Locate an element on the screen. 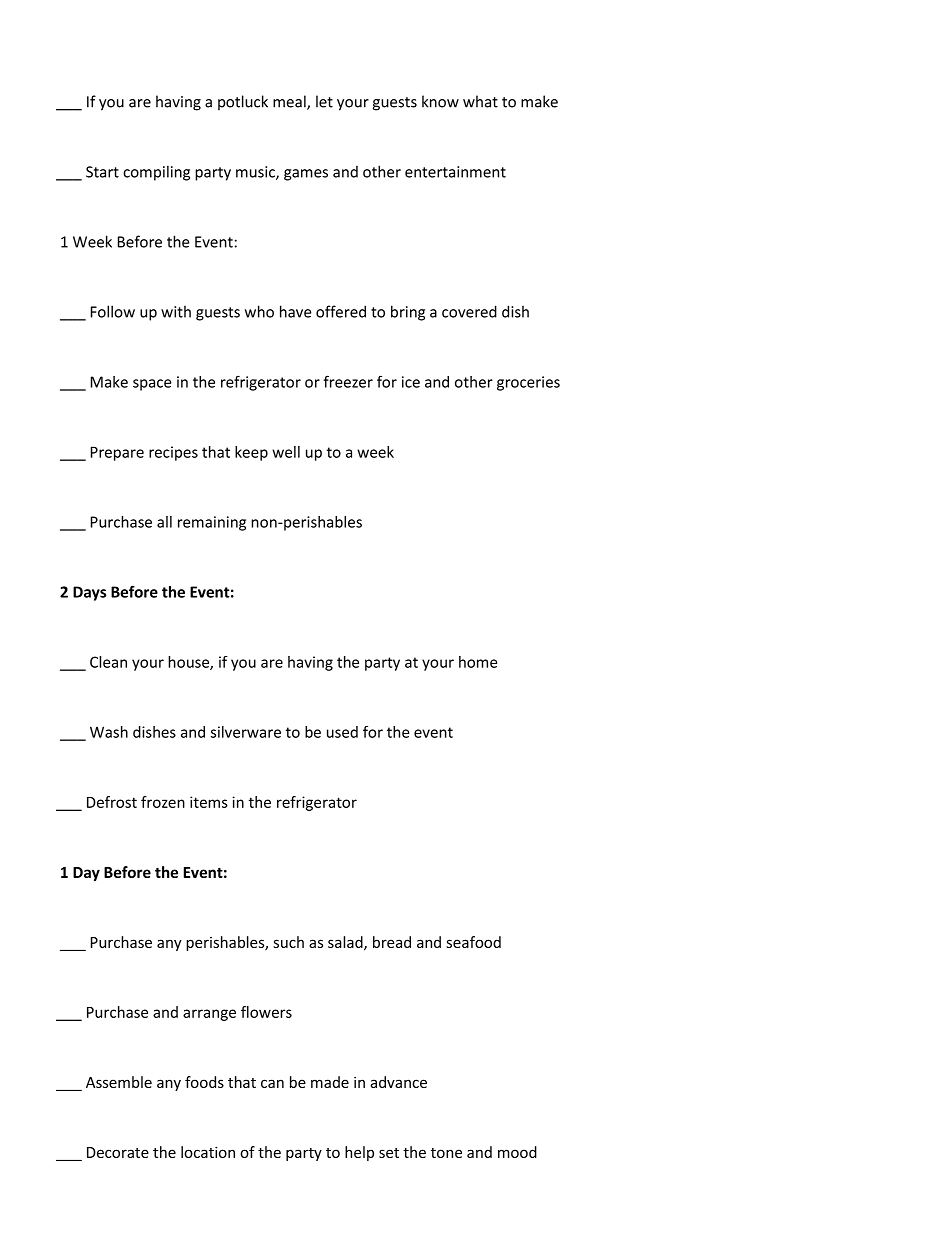  groceries is located at coordinates (528, 383).
